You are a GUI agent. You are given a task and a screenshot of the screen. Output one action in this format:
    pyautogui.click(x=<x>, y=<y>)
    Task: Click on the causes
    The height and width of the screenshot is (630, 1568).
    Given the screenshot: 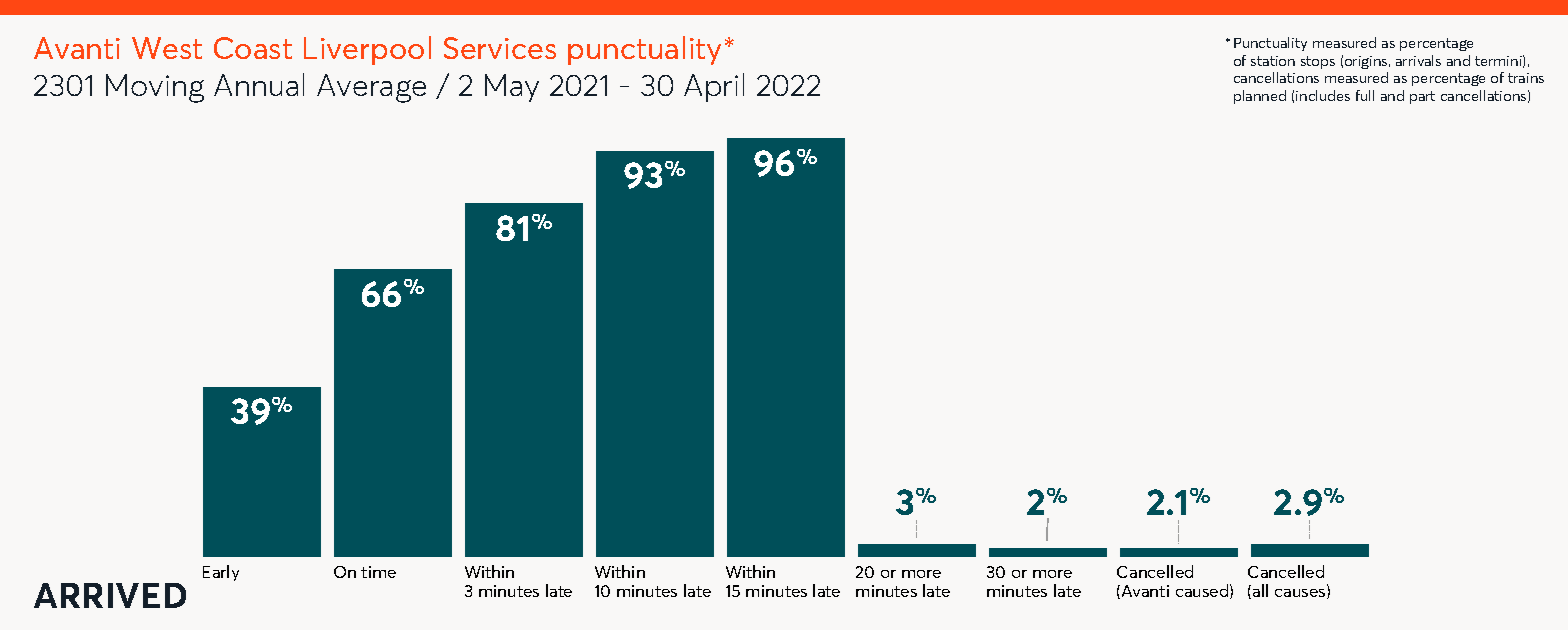 What is the action you would take?
    pyautogui.click(x=1301, y=594)
